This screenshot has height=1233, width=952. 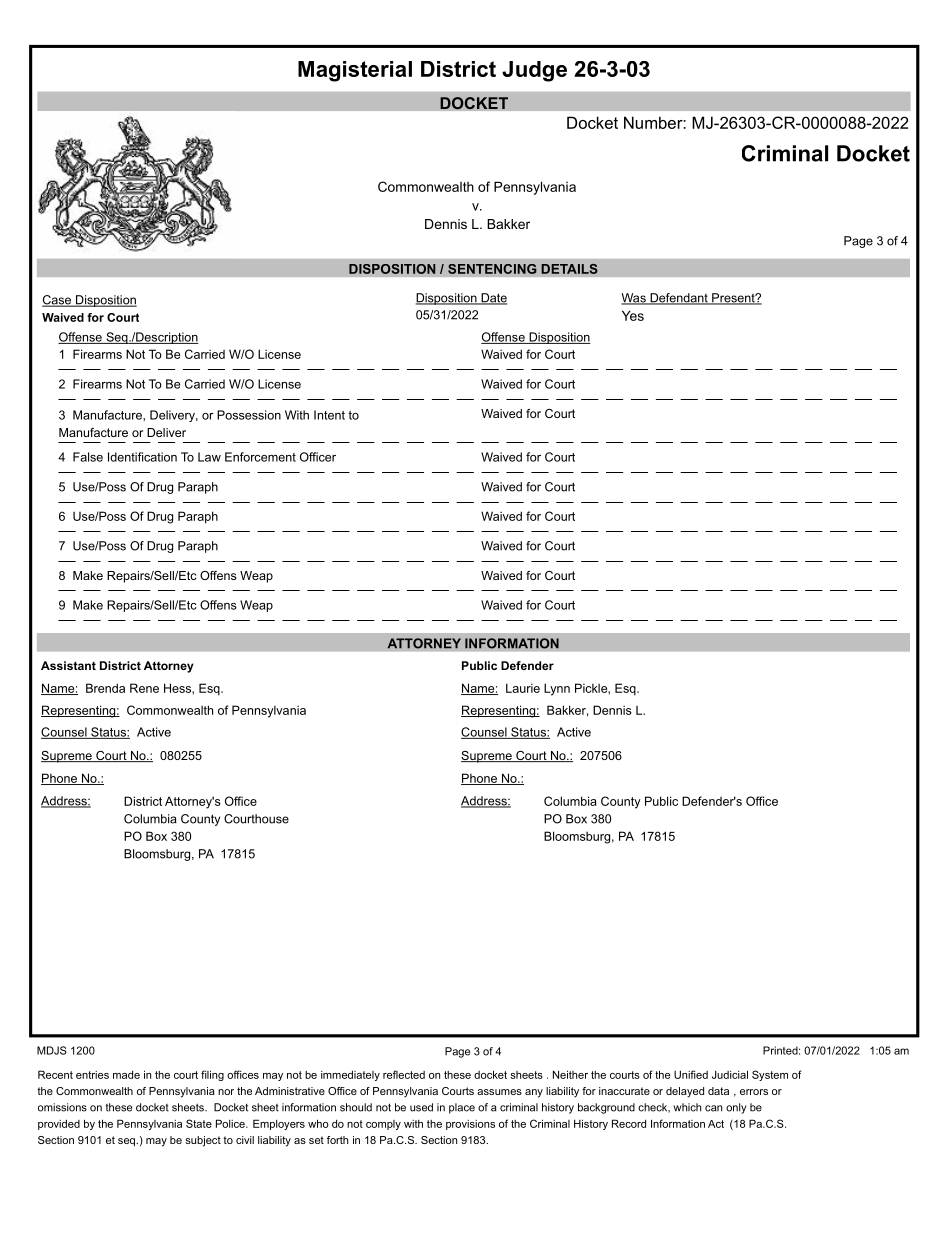 What do you see at coordinates (691, 1074) in the screenshot?
I see `Unified` at bounding box center [691, 1074].
